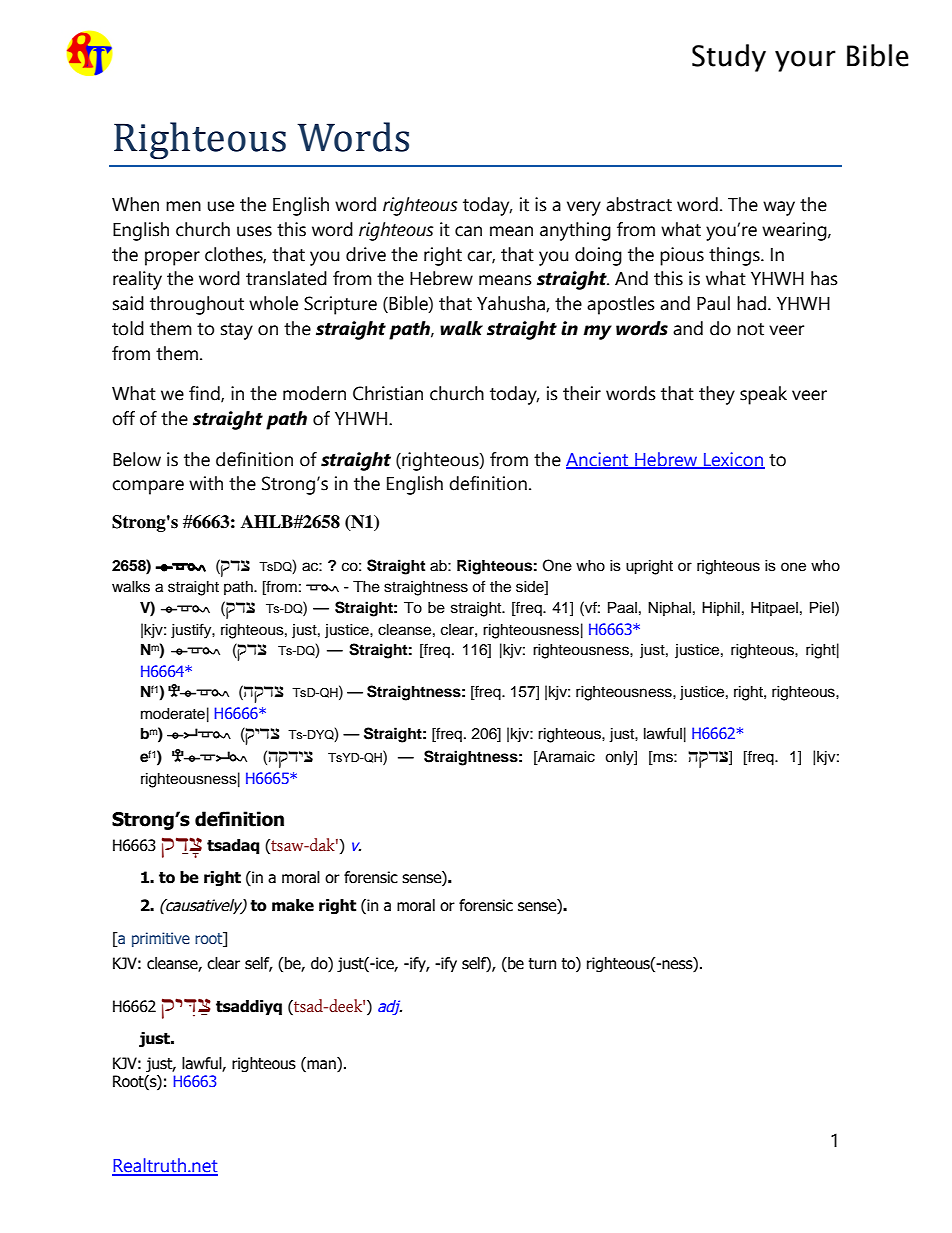  I want to click on Paal, so click(622, 608).
